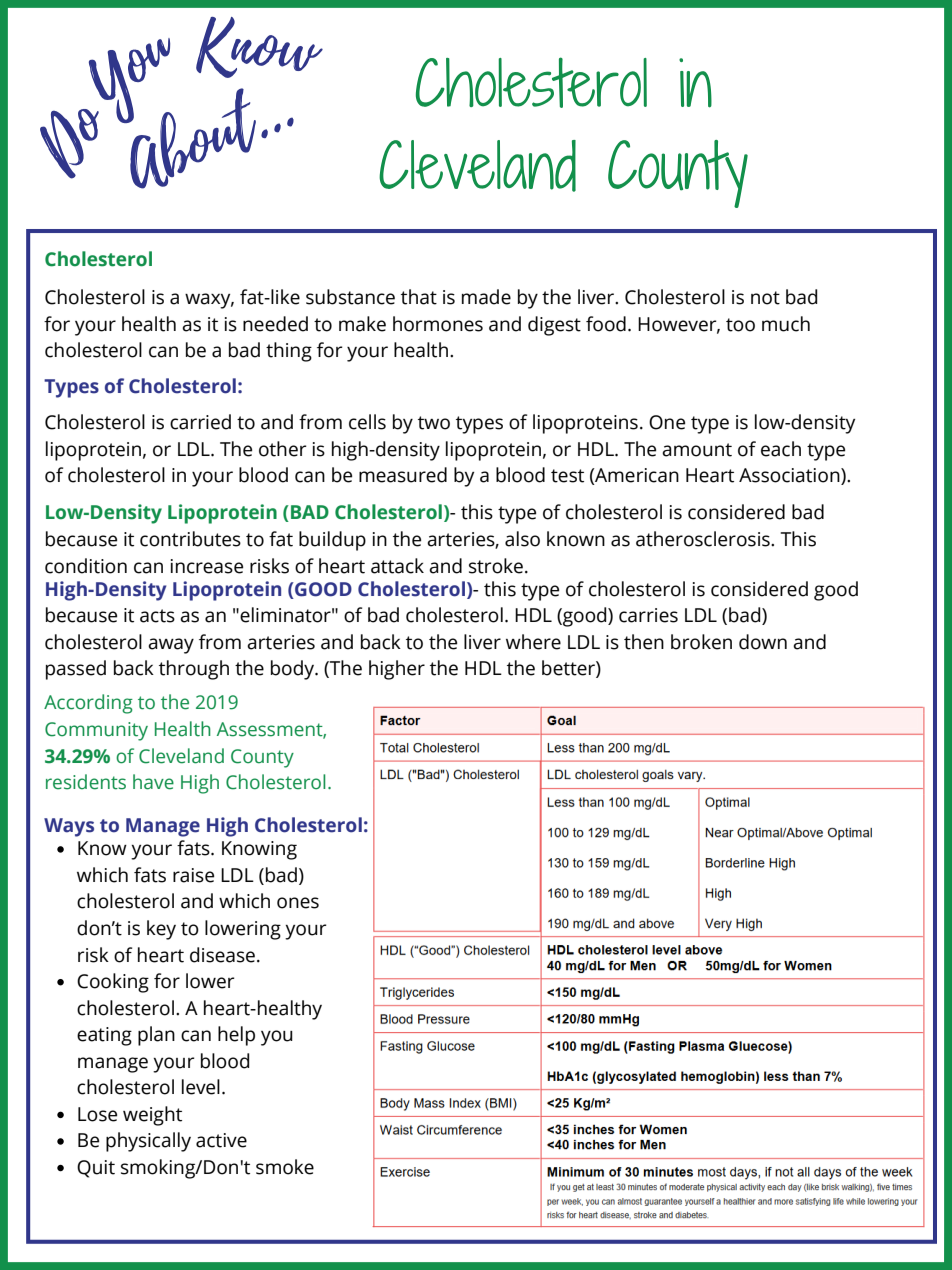  I want to click on body, so click(294, 670).
